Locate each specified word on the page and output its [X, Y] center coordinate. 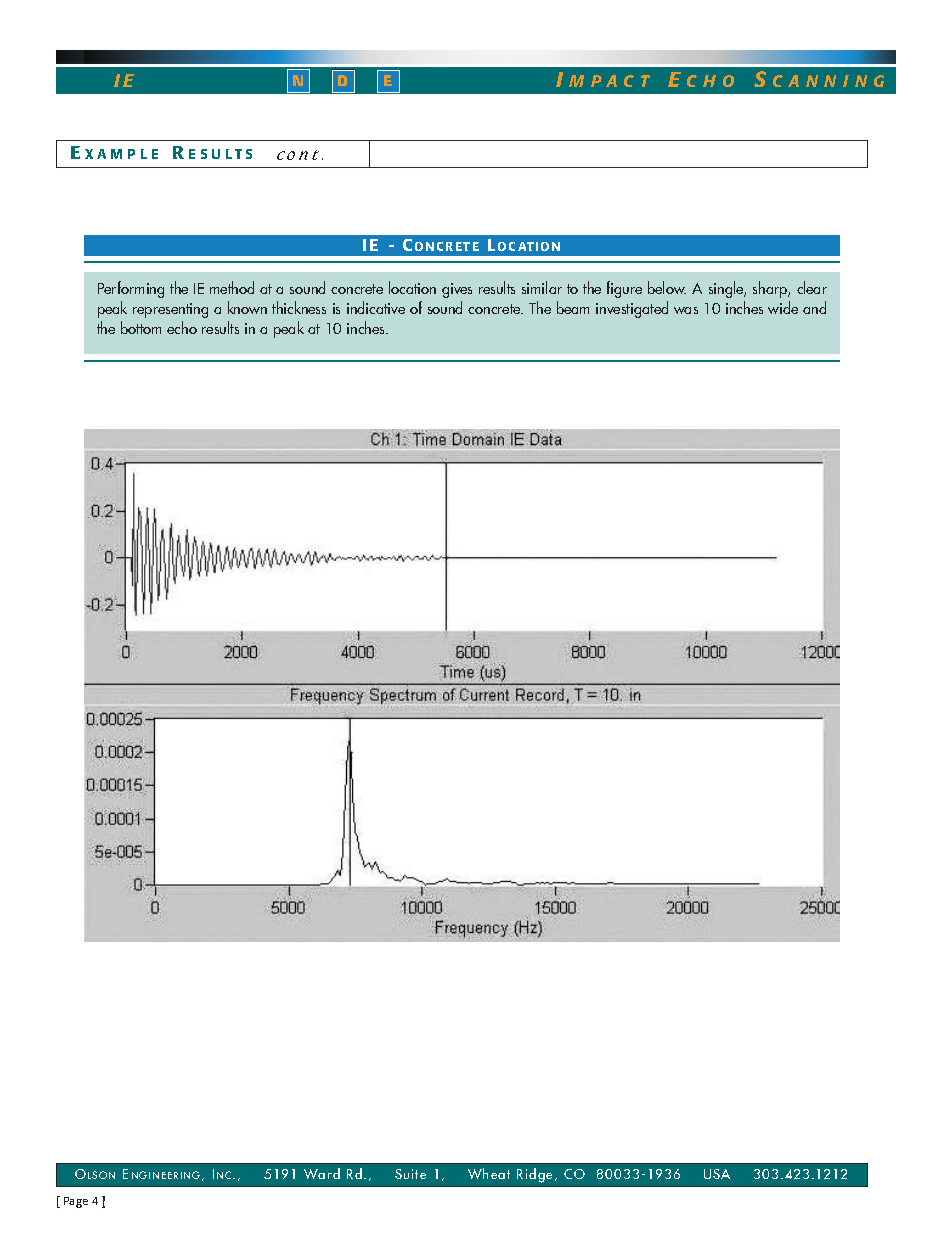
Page [76, 1202]
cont [298, 155]
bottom [141, 327]
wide [783, 307]
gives [457, 290]
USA [717, 1174]
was [686, 310]
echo [182, 327]
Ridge [534, 1175]
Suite [410, 1174]
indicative [376, 307]
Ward [322, 1173]
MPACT [609, 81]
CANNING [828, 81]
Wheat [489, 1173]
